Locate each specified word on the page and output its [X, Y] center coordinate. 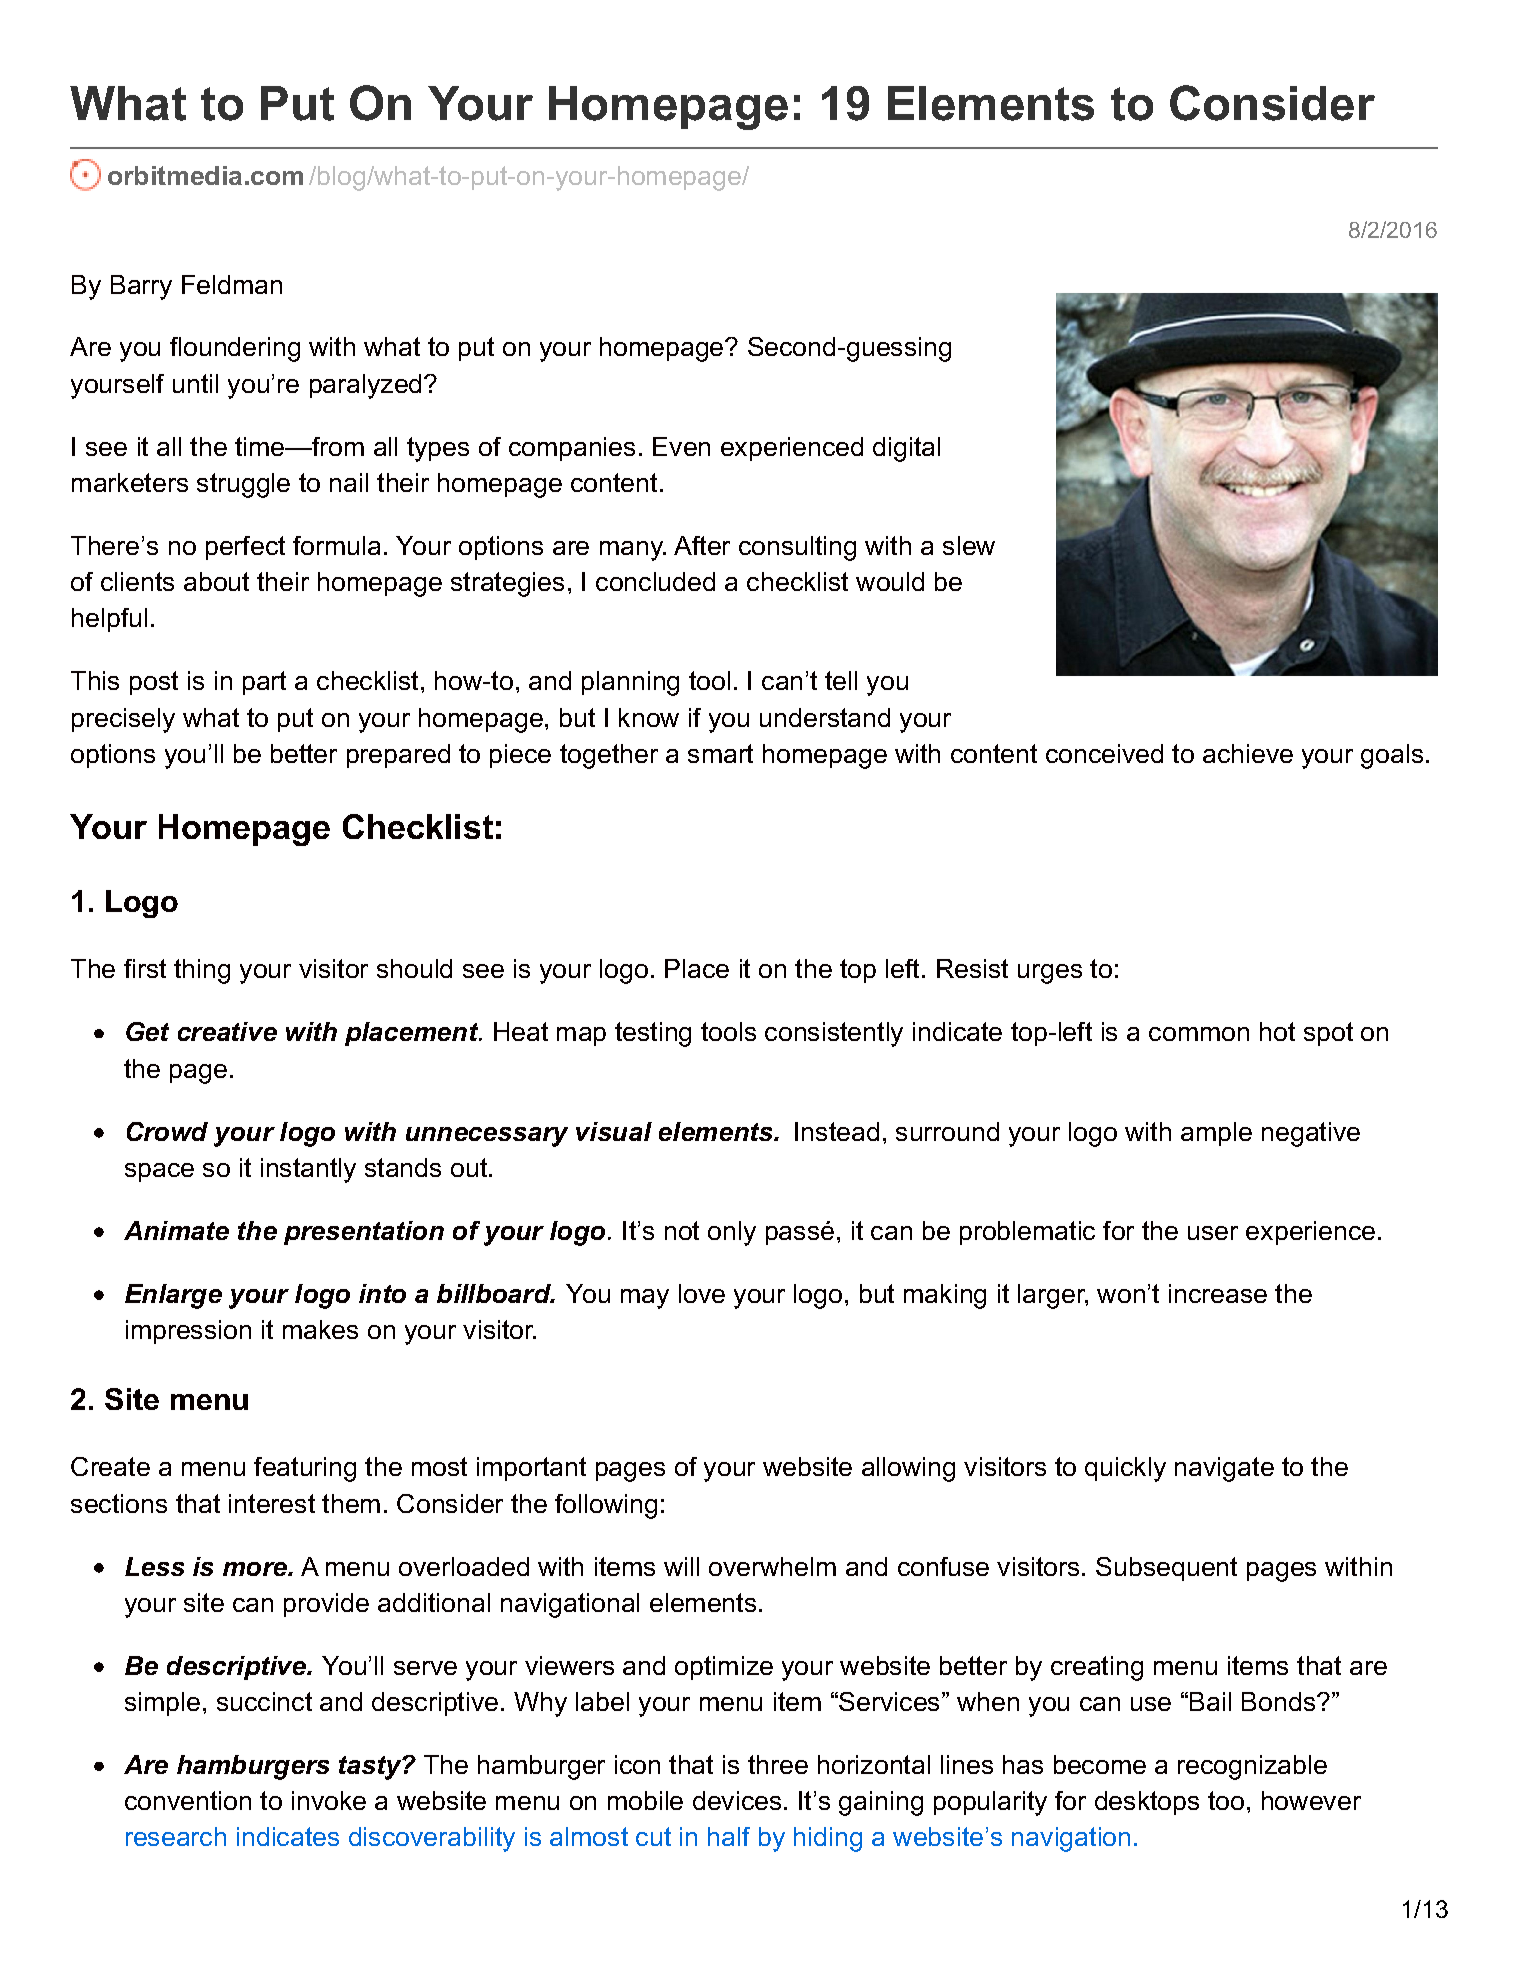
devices [737, 1800]
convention [188, 1800]
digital [906, 449]
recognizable [1252, 1767]
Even [681, 446]
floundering [235, 349]
